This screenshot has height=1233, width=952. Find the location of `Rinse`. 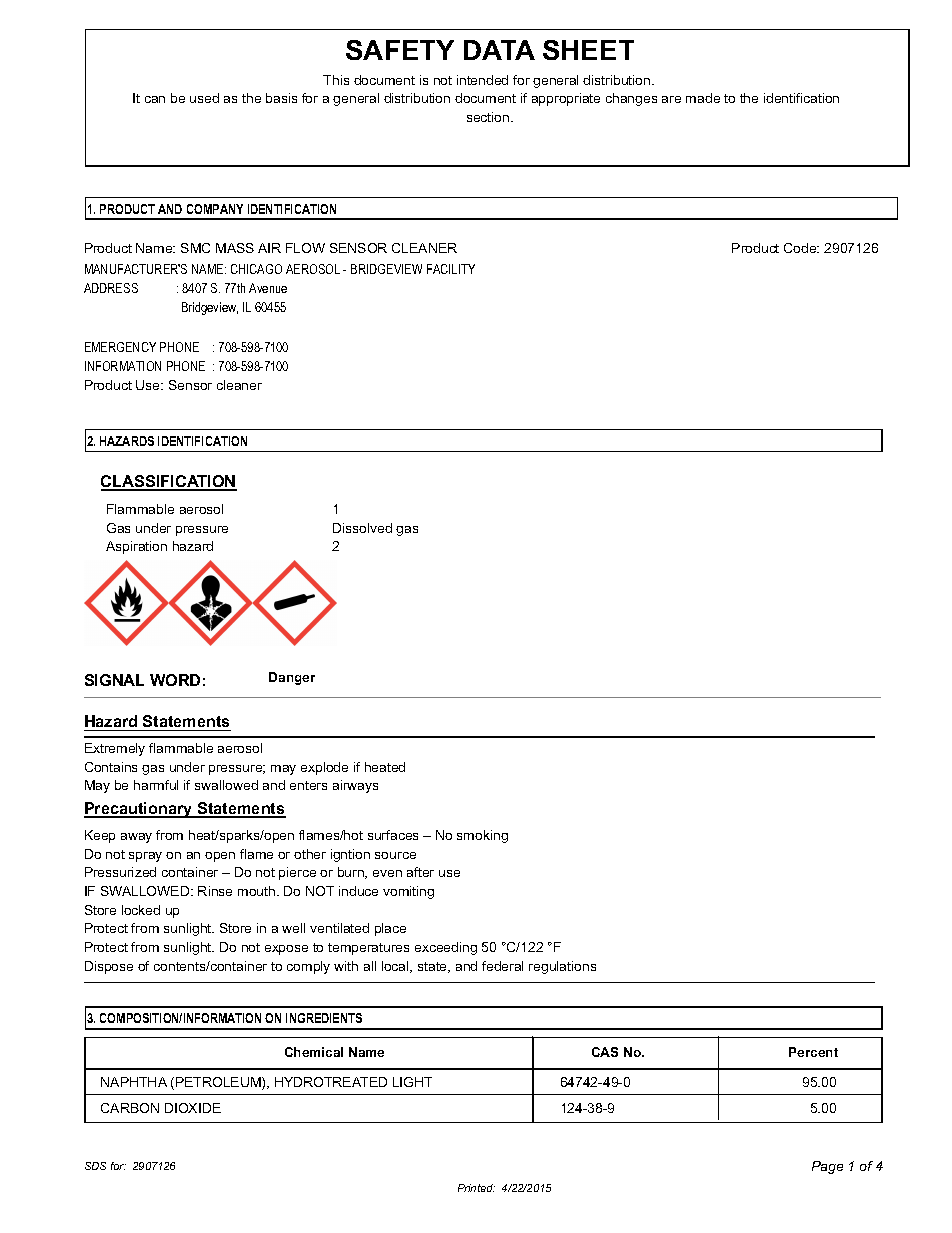

Rinse is located at coordinates (215, 891).
